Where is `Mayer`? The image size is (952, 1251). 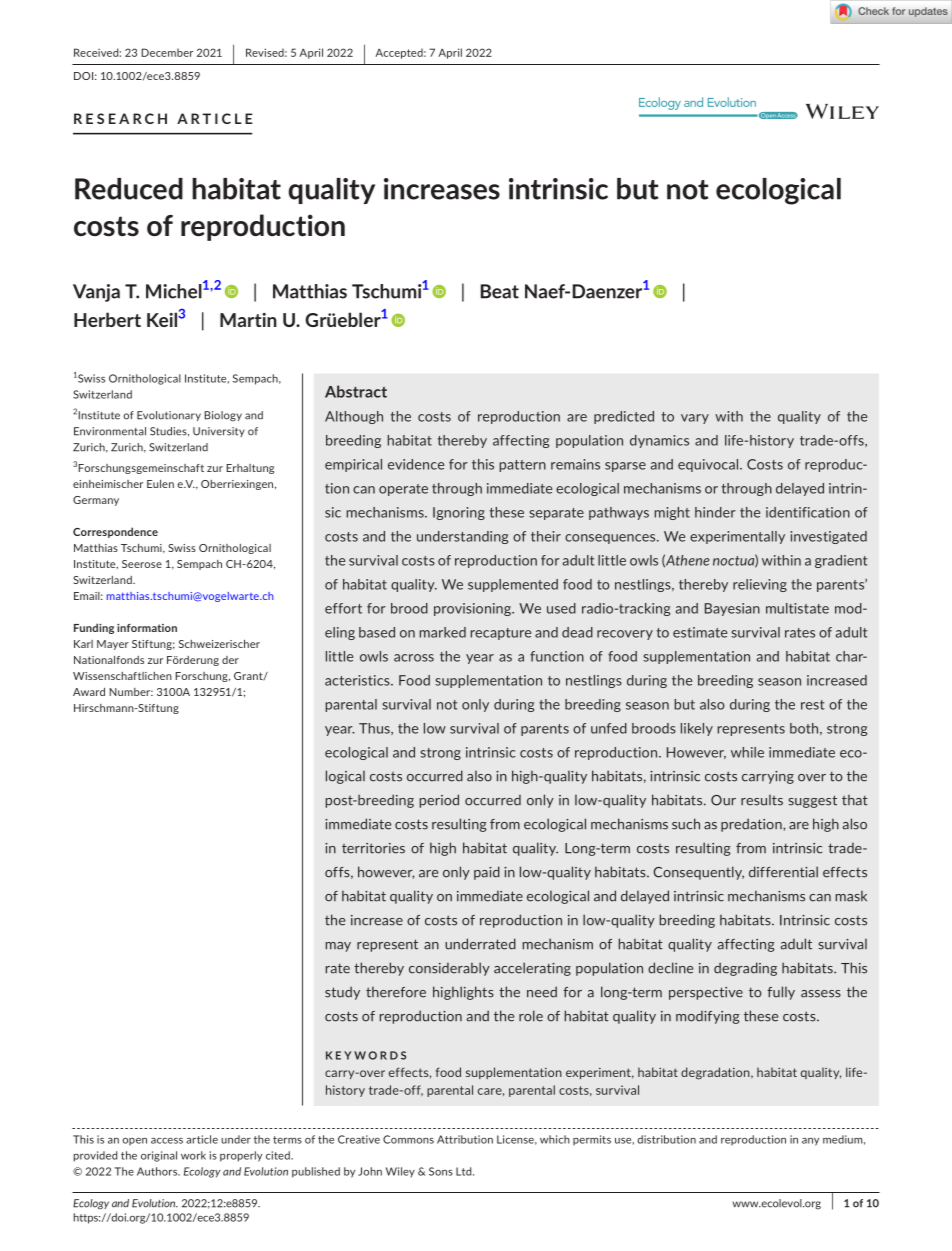 Mayer is located at coordinates (113, 645).
